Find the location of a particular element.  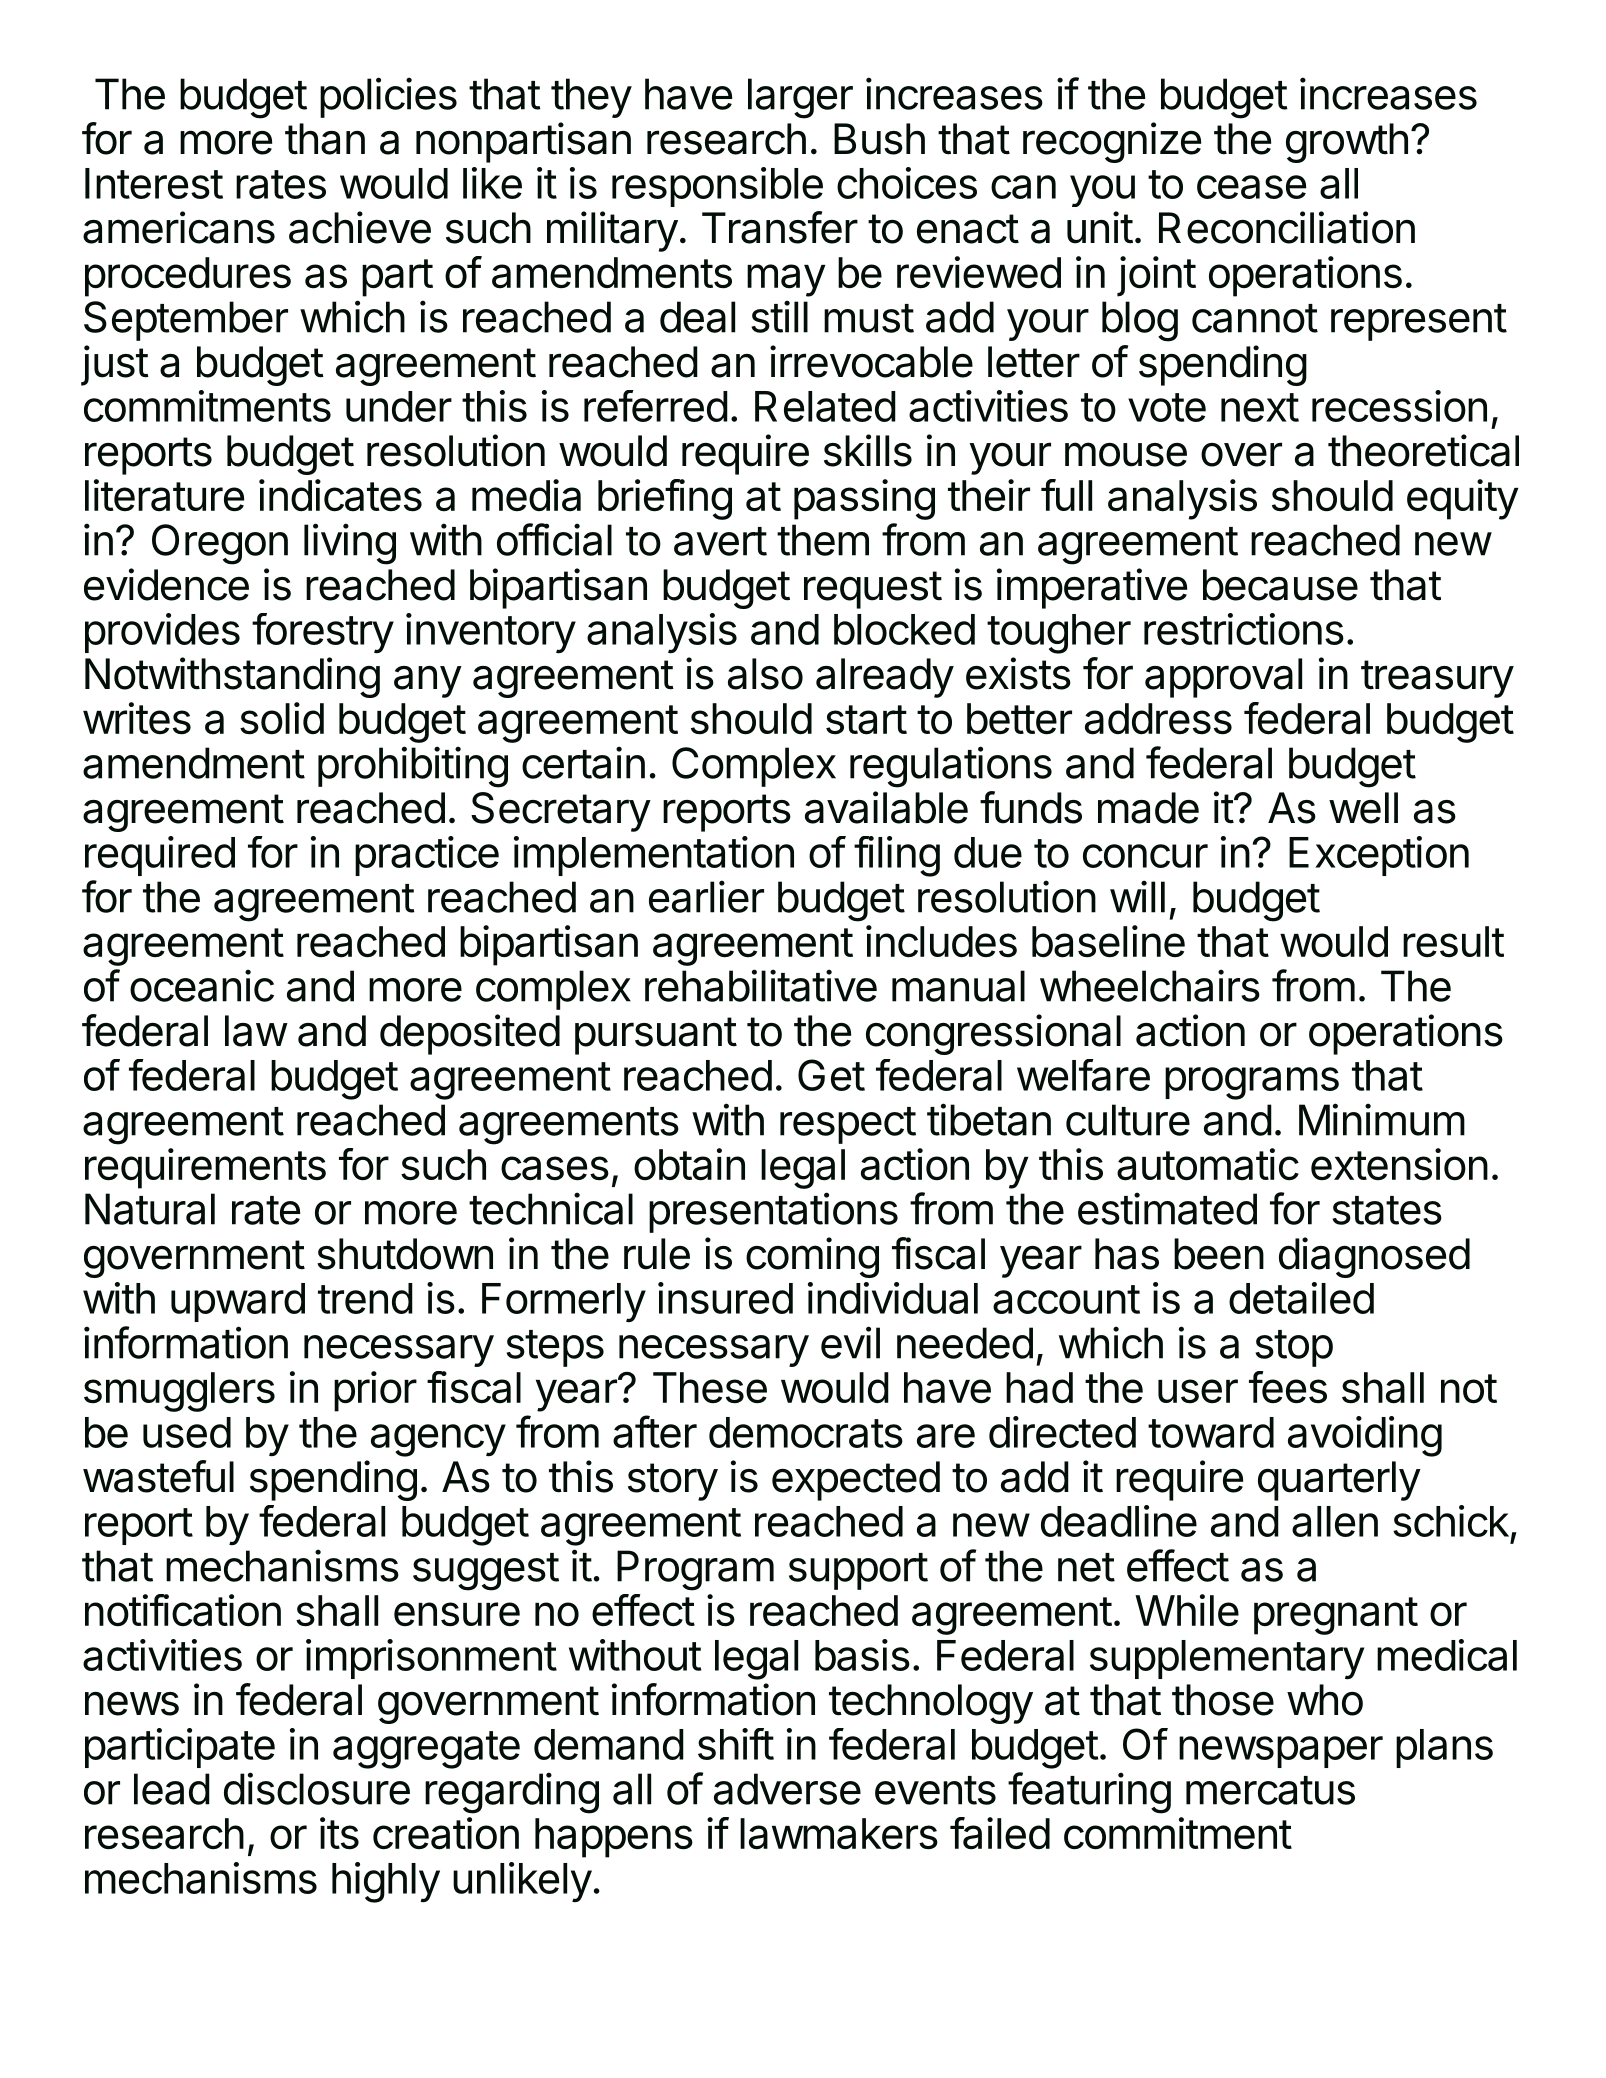

mercatus is located at coordinates (1270, 1790).
